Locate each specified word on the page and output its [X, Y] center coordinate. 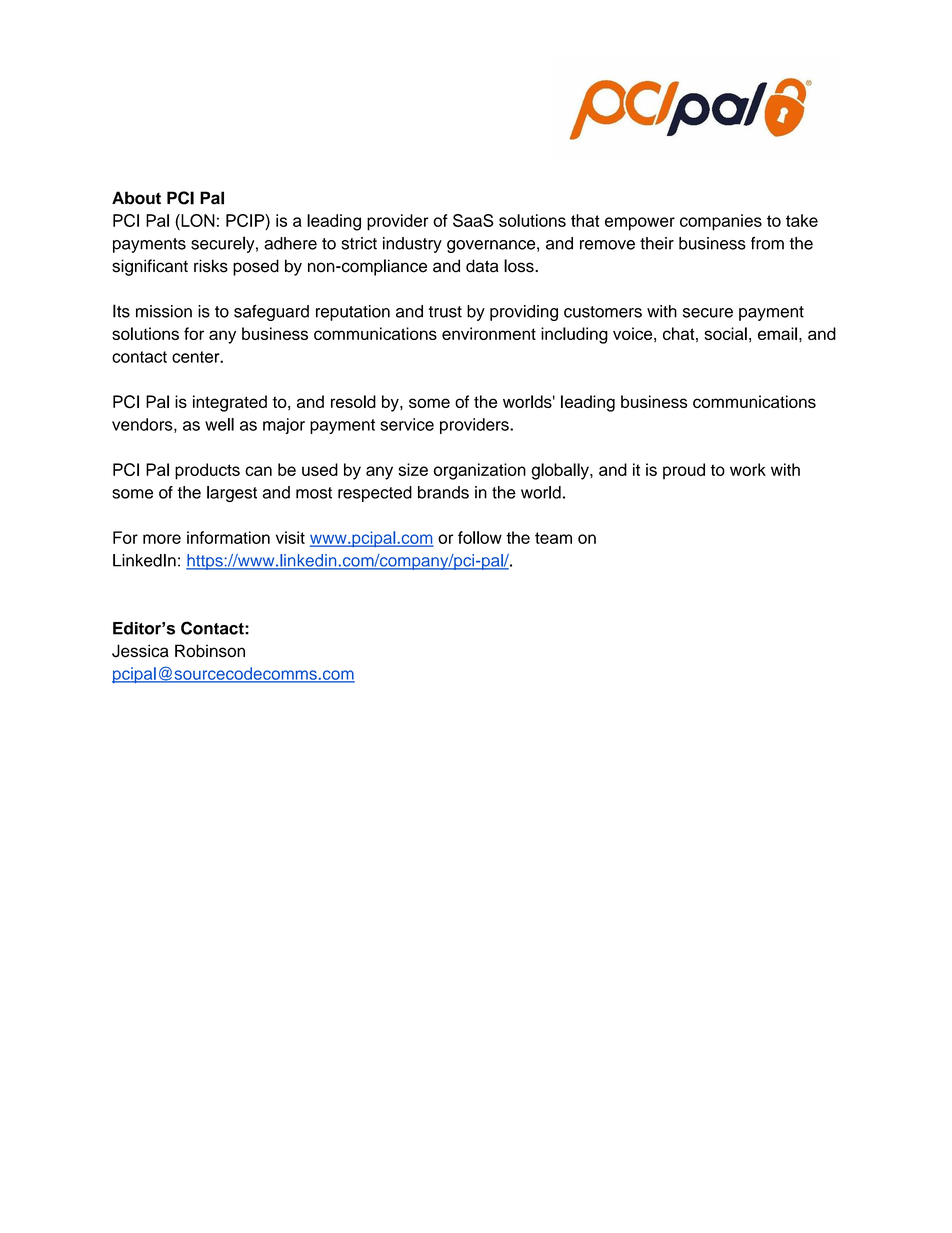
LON [197, 220]
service [407, 424]
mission [164, 311]
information [228, 537]
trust [445, 312]
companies [721, 222]
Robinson [210, 651]
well [219, 424]
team [553, 538]
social [726, 333]
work [748, 469]
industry [412, 245]
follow [480, 537]
